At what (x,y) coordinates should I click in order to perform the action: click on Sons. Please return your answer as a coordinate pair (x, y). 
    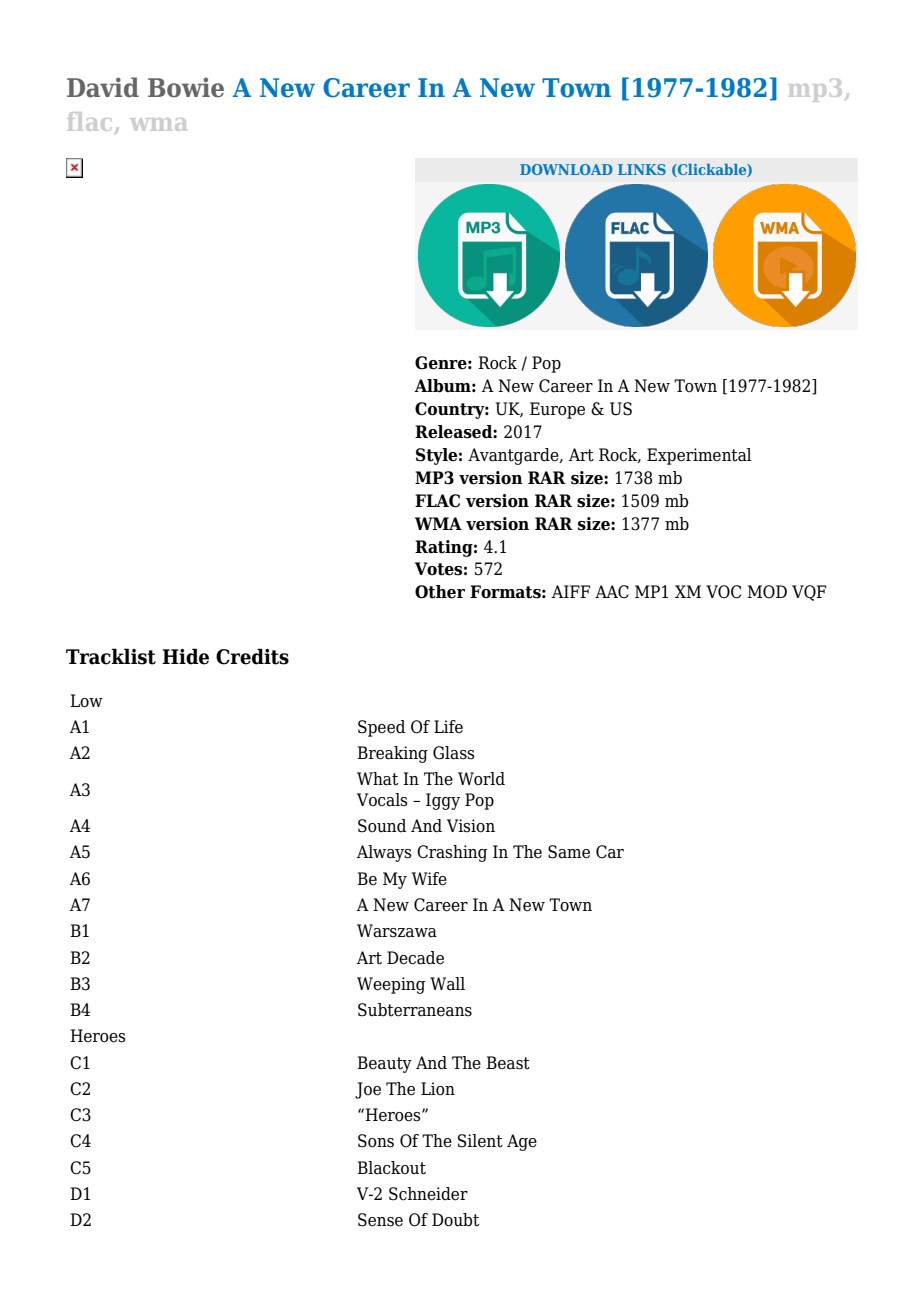
    Looking at the image, I should click on (376, 1141).
